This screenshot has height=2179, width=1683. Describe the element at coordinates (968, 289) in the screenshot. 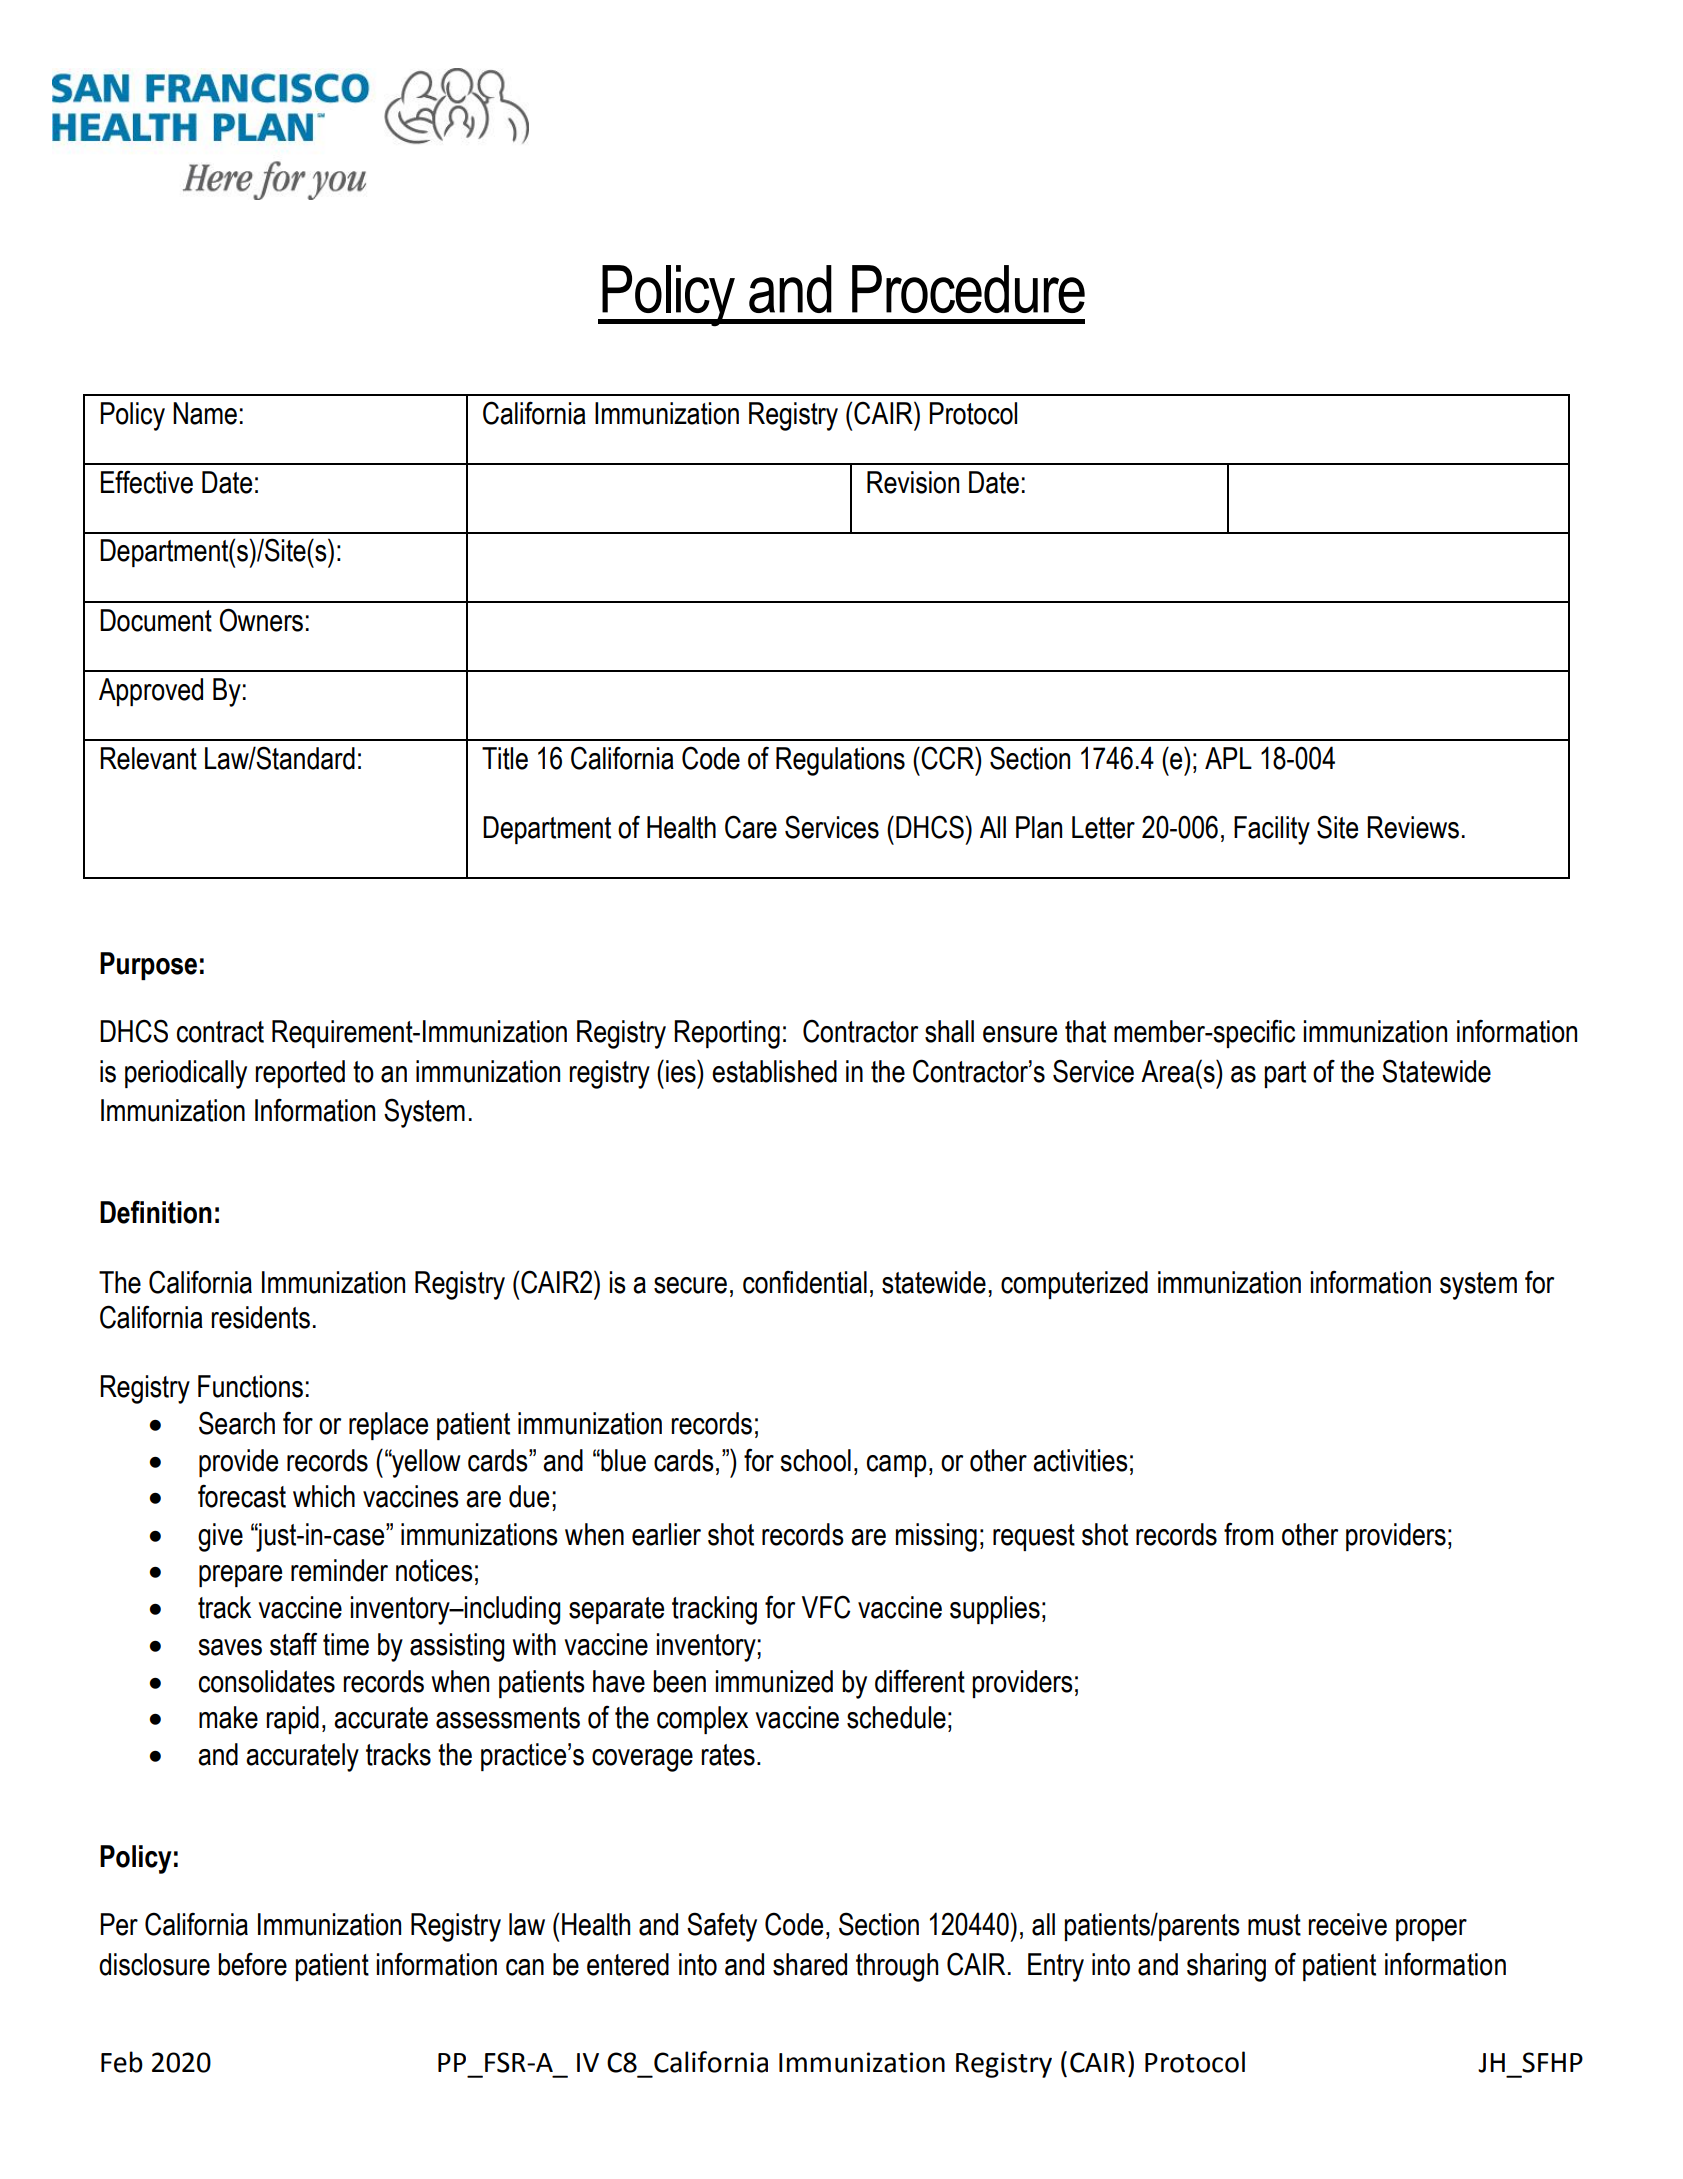

I see `Procedure` at that location.
